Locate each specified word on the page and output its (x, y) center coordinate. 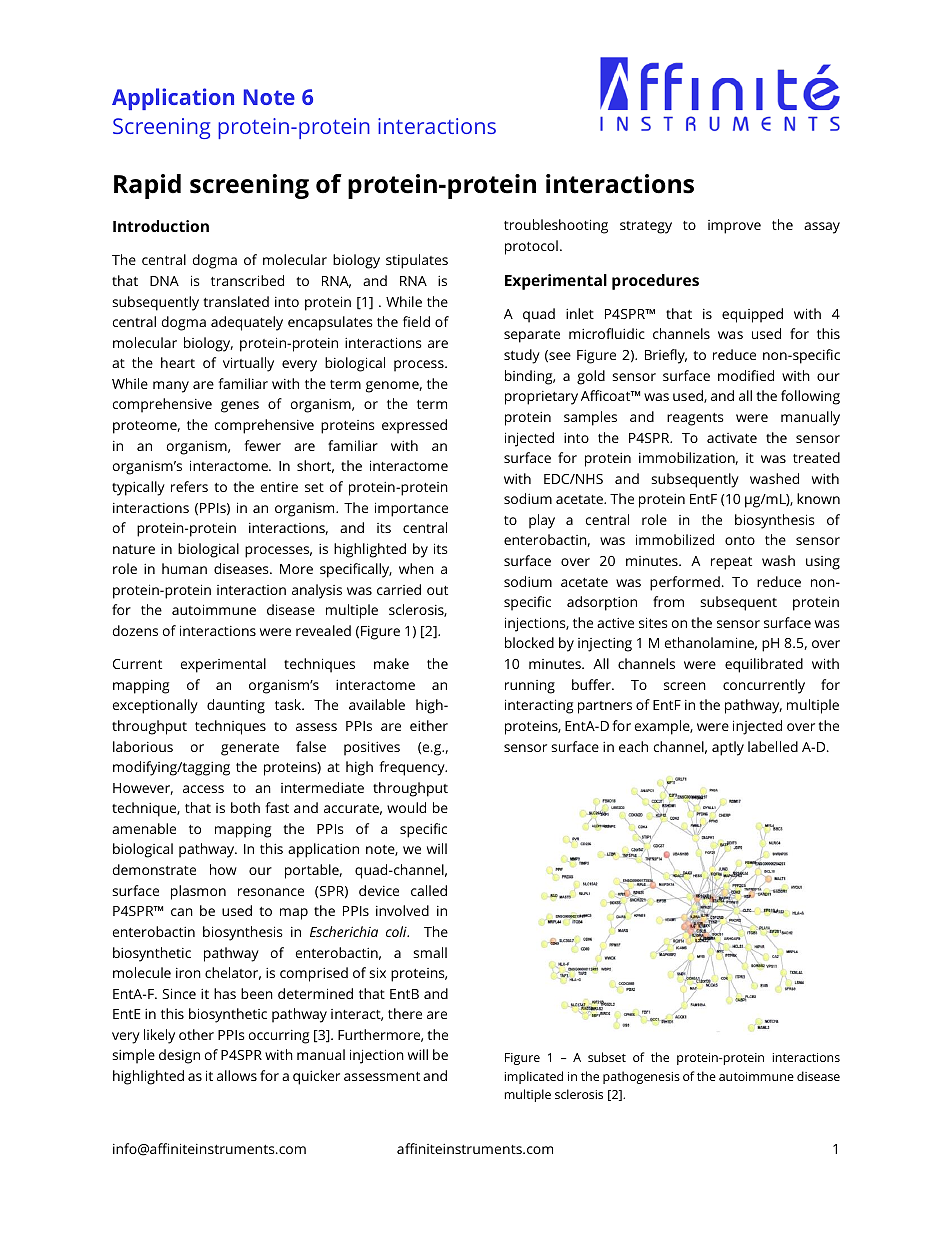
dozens (135, 630)
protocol (531, 247)
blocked (529, 642)
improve (734, 227)
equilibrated (764, 665)
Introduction (161, 226)
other (196, 1034)
